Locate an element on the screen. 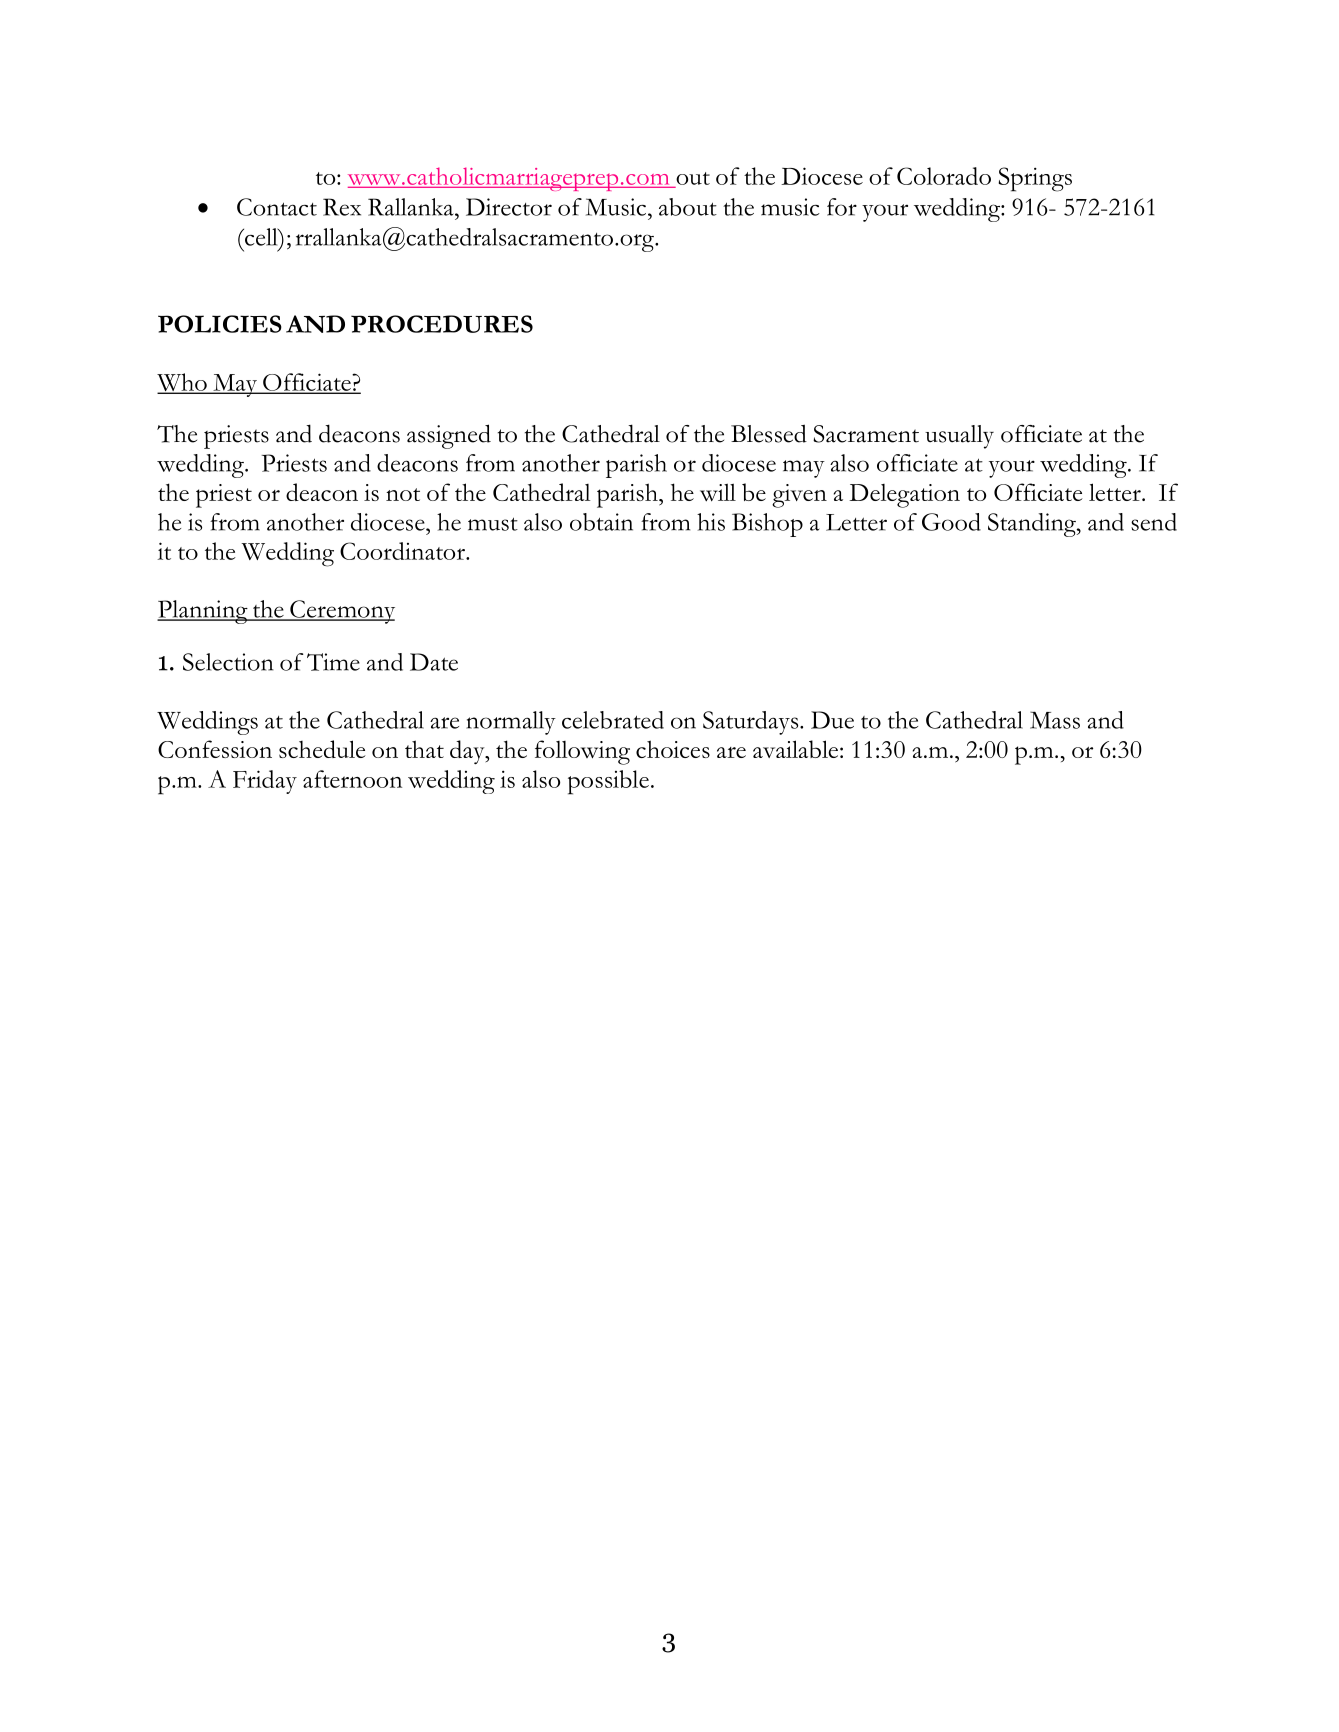 The image size is (1339, 1732). will is located at coordinates (718, 492).
